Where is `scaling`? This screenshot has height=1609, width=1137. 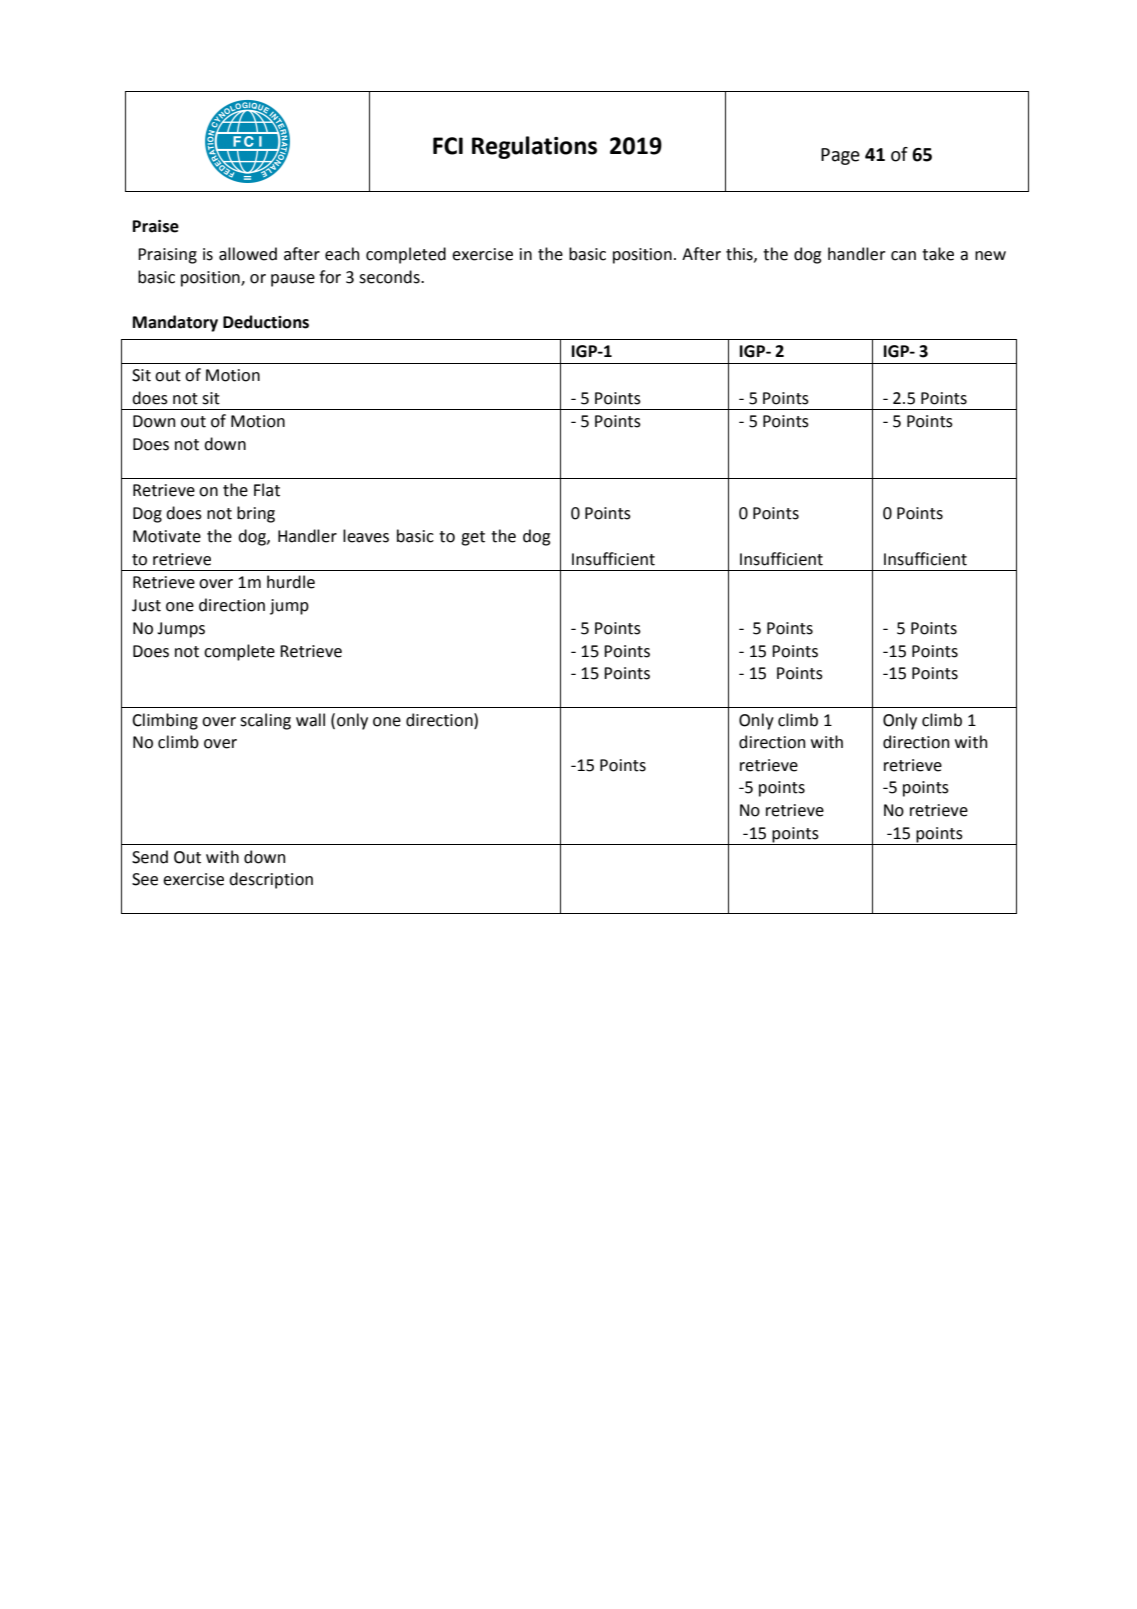
scaling is located at coordinates (265, 721).
